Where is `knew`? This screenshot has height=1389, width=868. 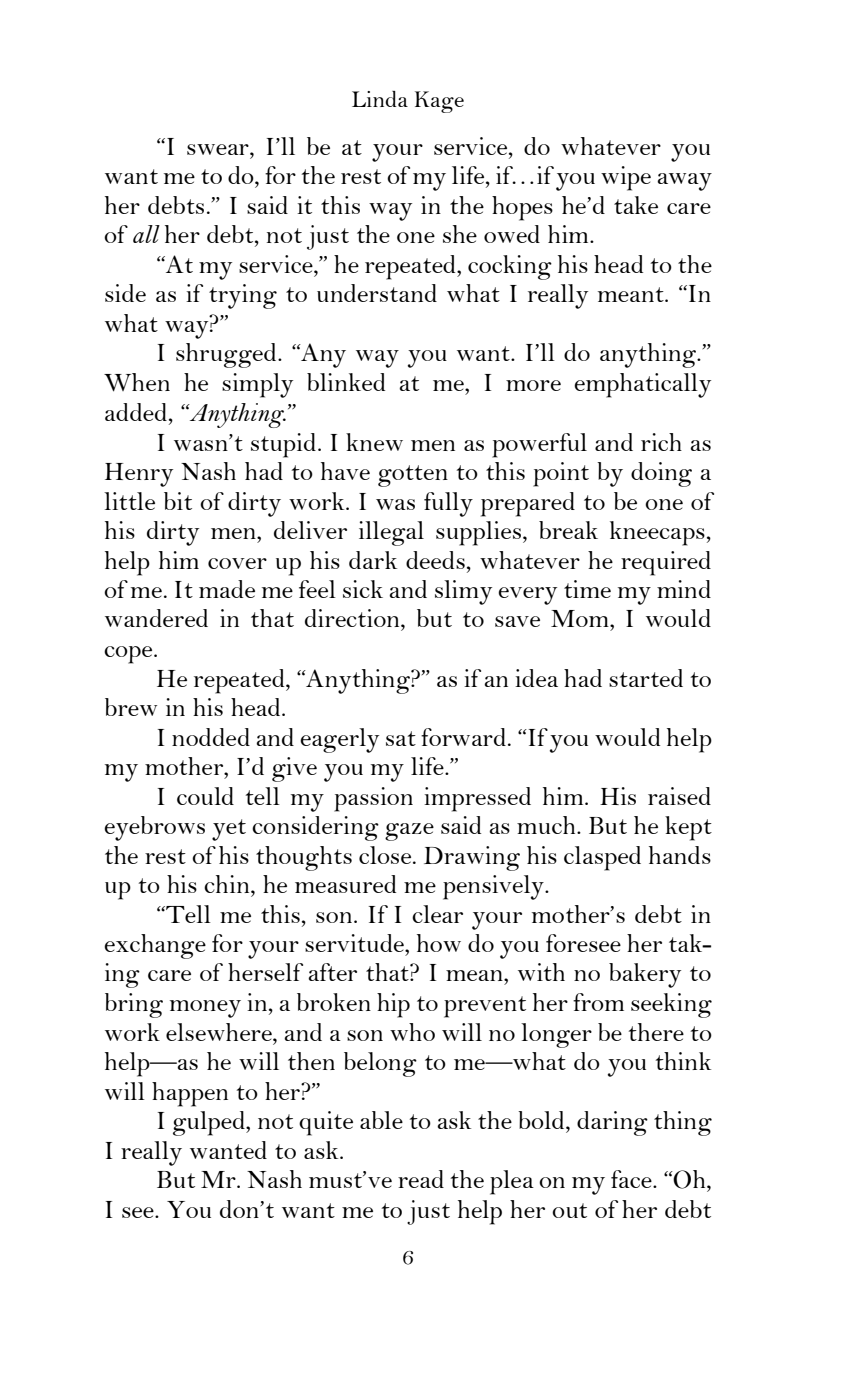
knew is located at coordinates (374, 442).
